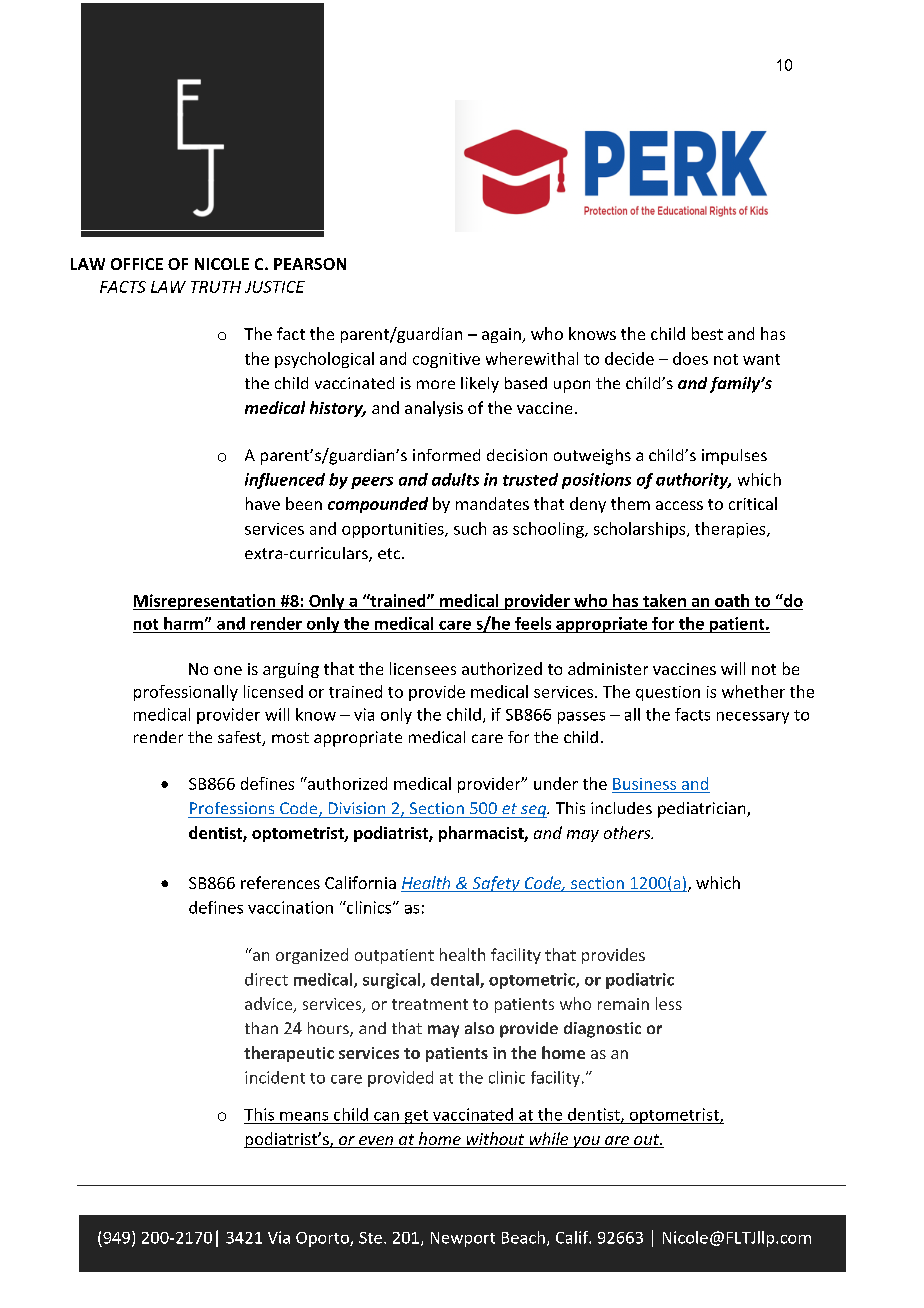  I want to click on best, so click(707, 333).
